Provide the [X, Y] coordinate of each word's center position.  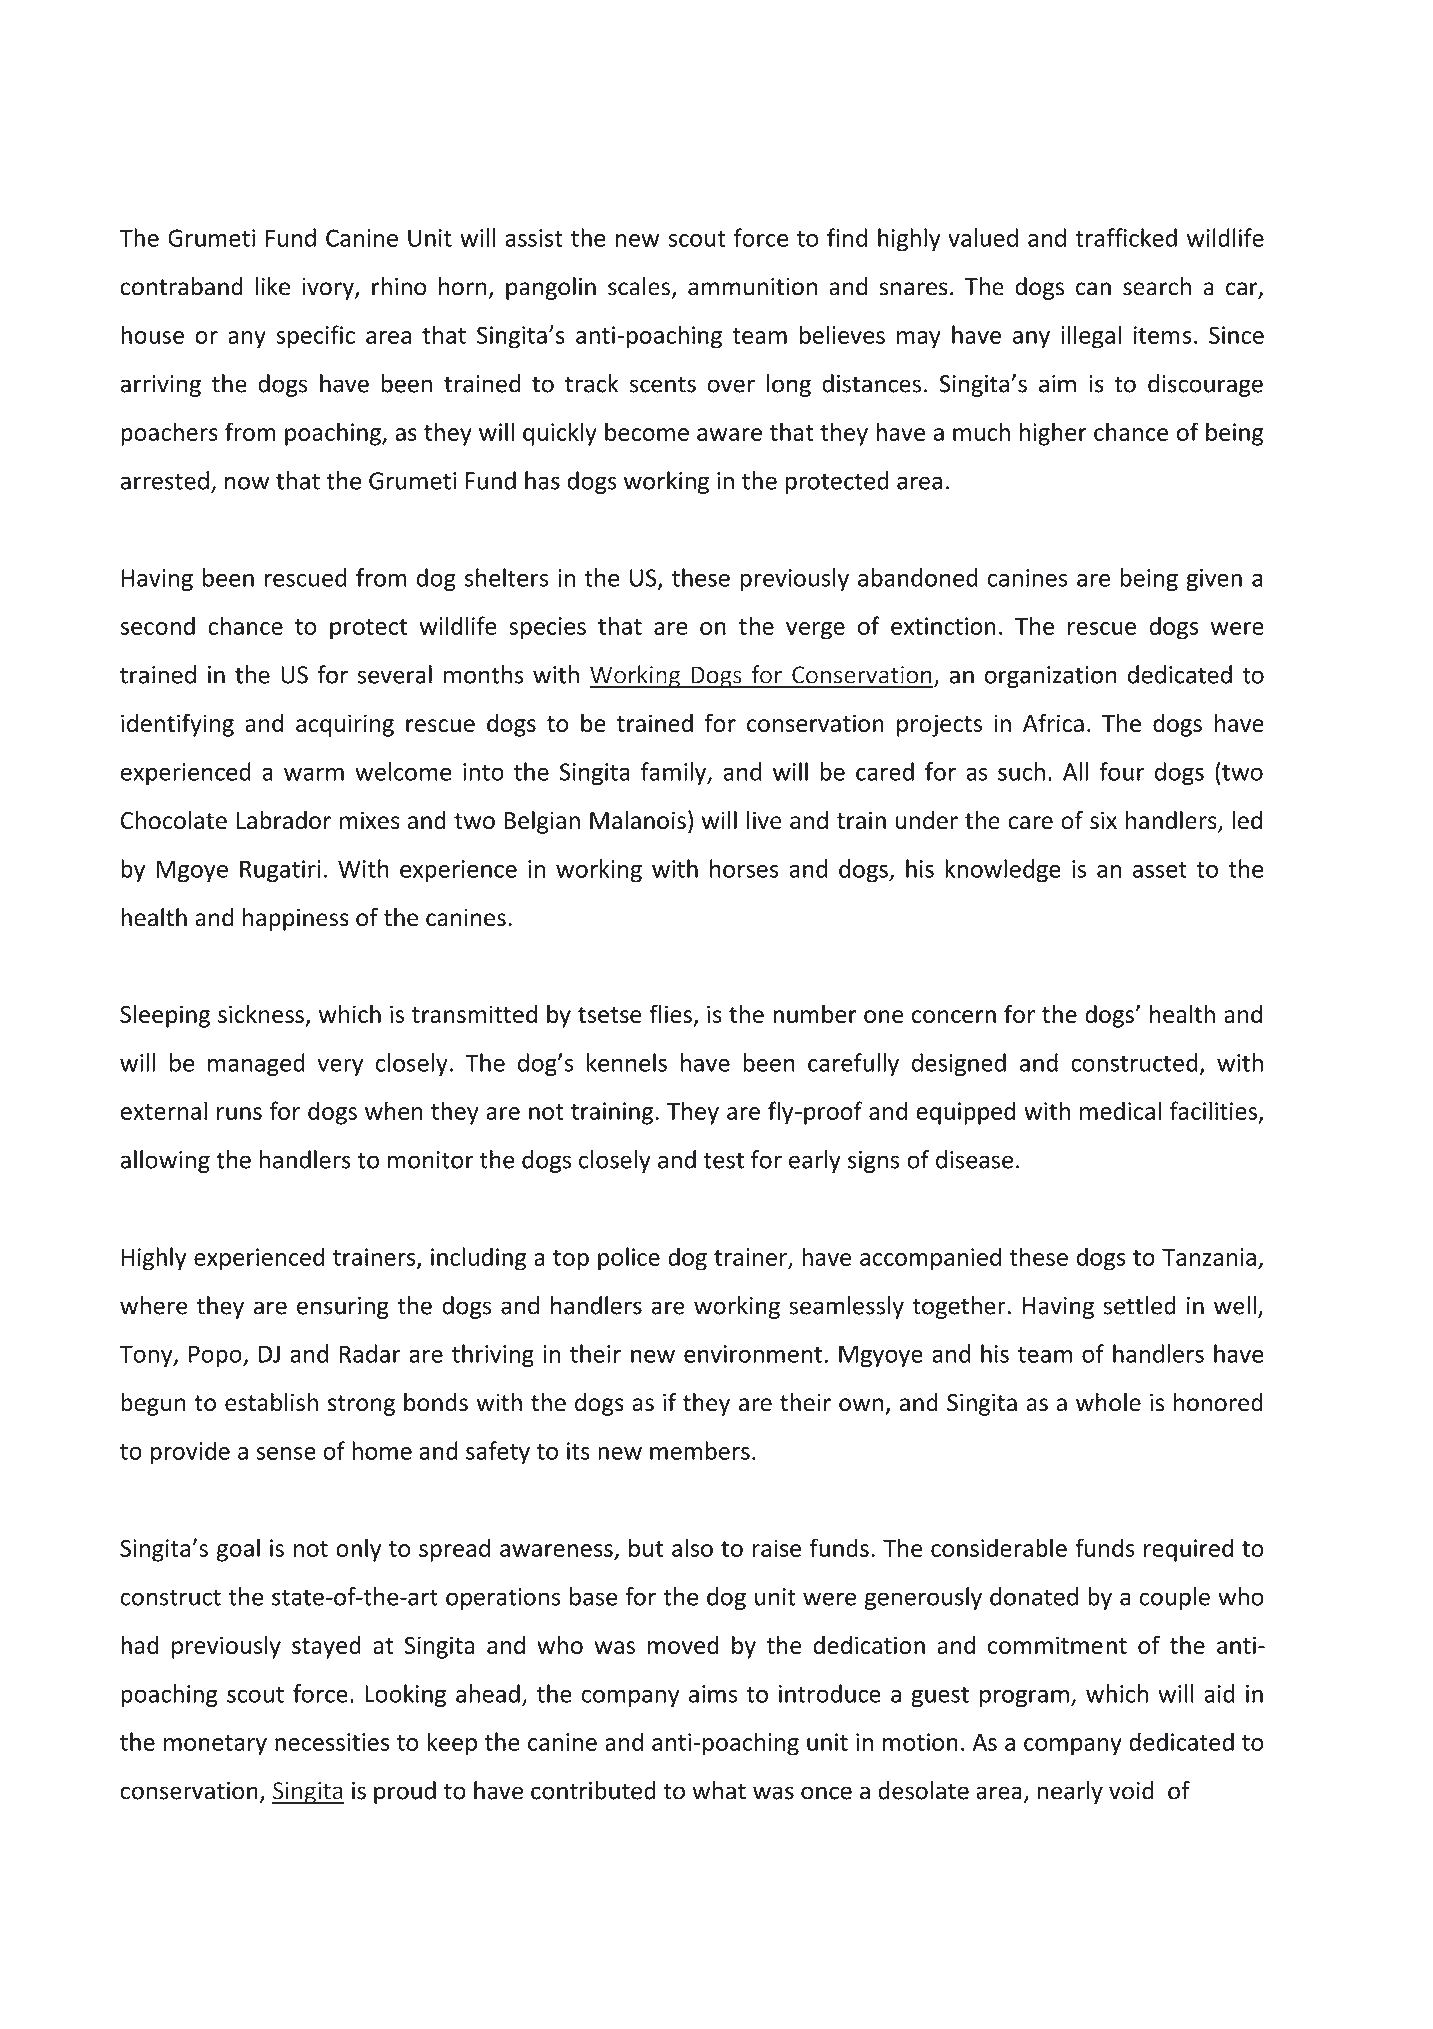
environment [753, 1354]
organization [1051, 677]
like [273, 286]
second [157, 625]
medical [1120, 1110]
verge [815, 631]
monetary [215, 1745]
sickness [262, 1015]
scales [639, 286]
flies [670, 1013]
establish [271, 1402]
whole [1108, 1402]
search [1157, 286]
